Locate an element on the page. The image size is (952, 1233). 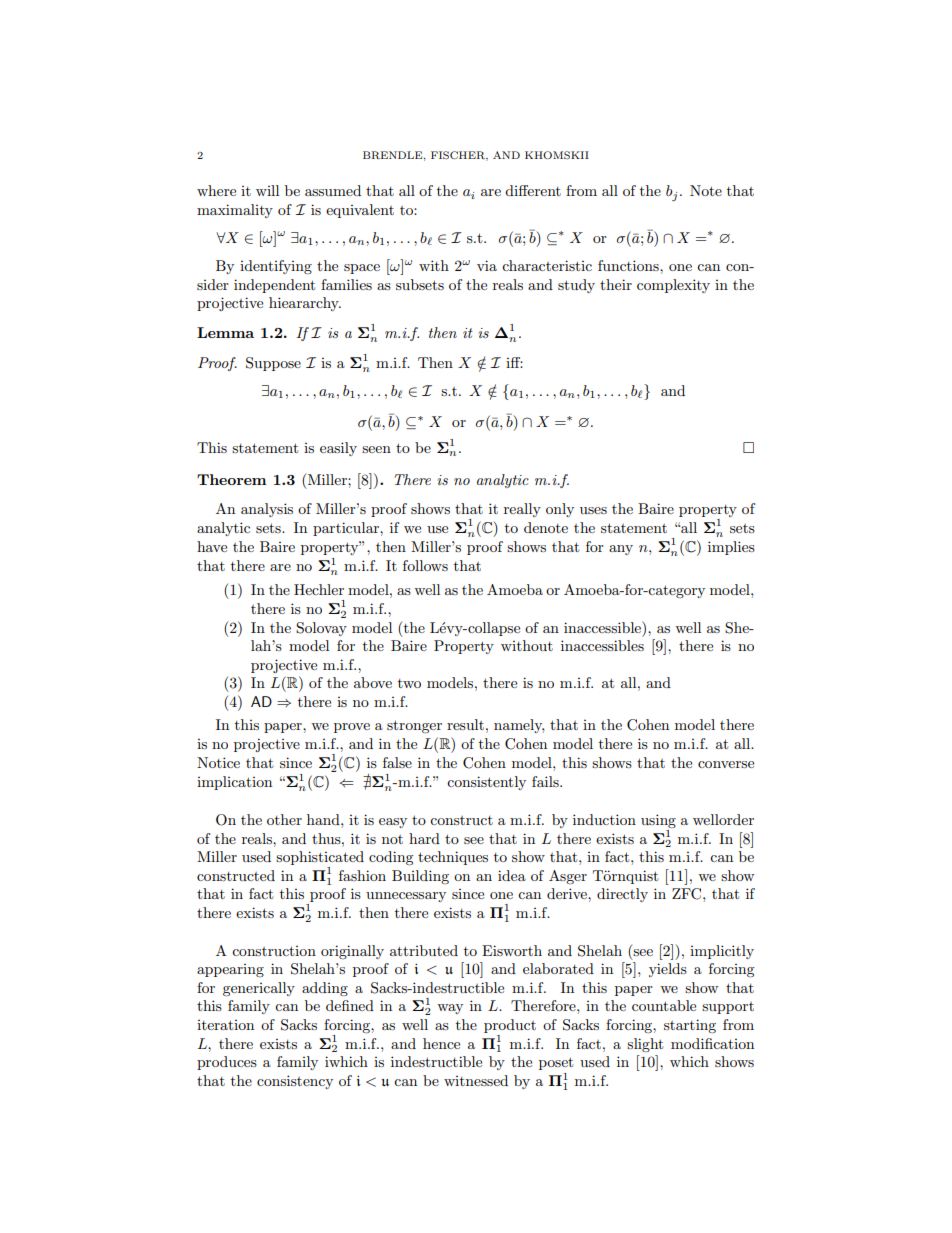
using is located at coordinates (658, 822).
